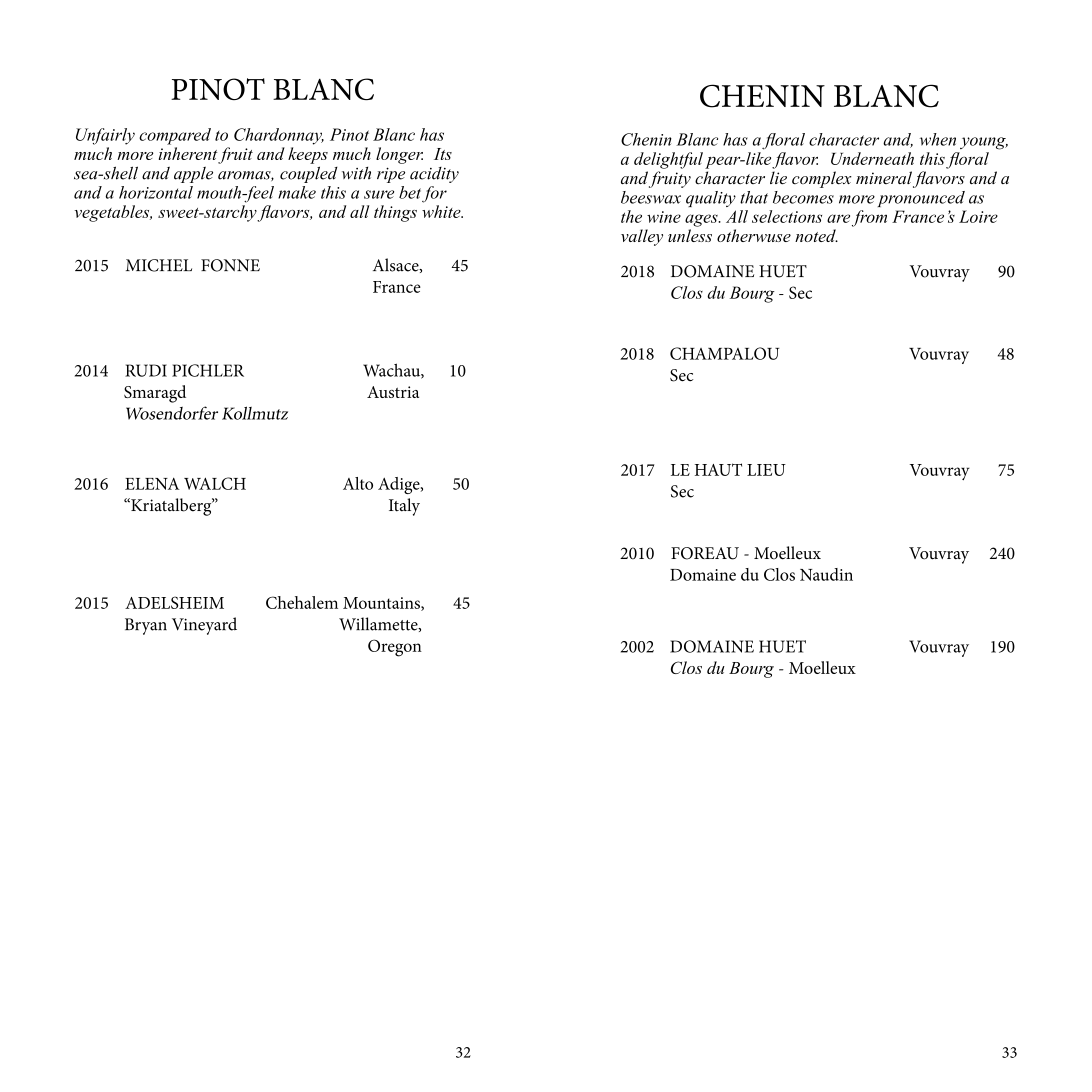 This screenshot has height=1092, width=1092. Describe the element at coordinates (159, 265) in the screenshot. I see `MICHEL` at that location.
